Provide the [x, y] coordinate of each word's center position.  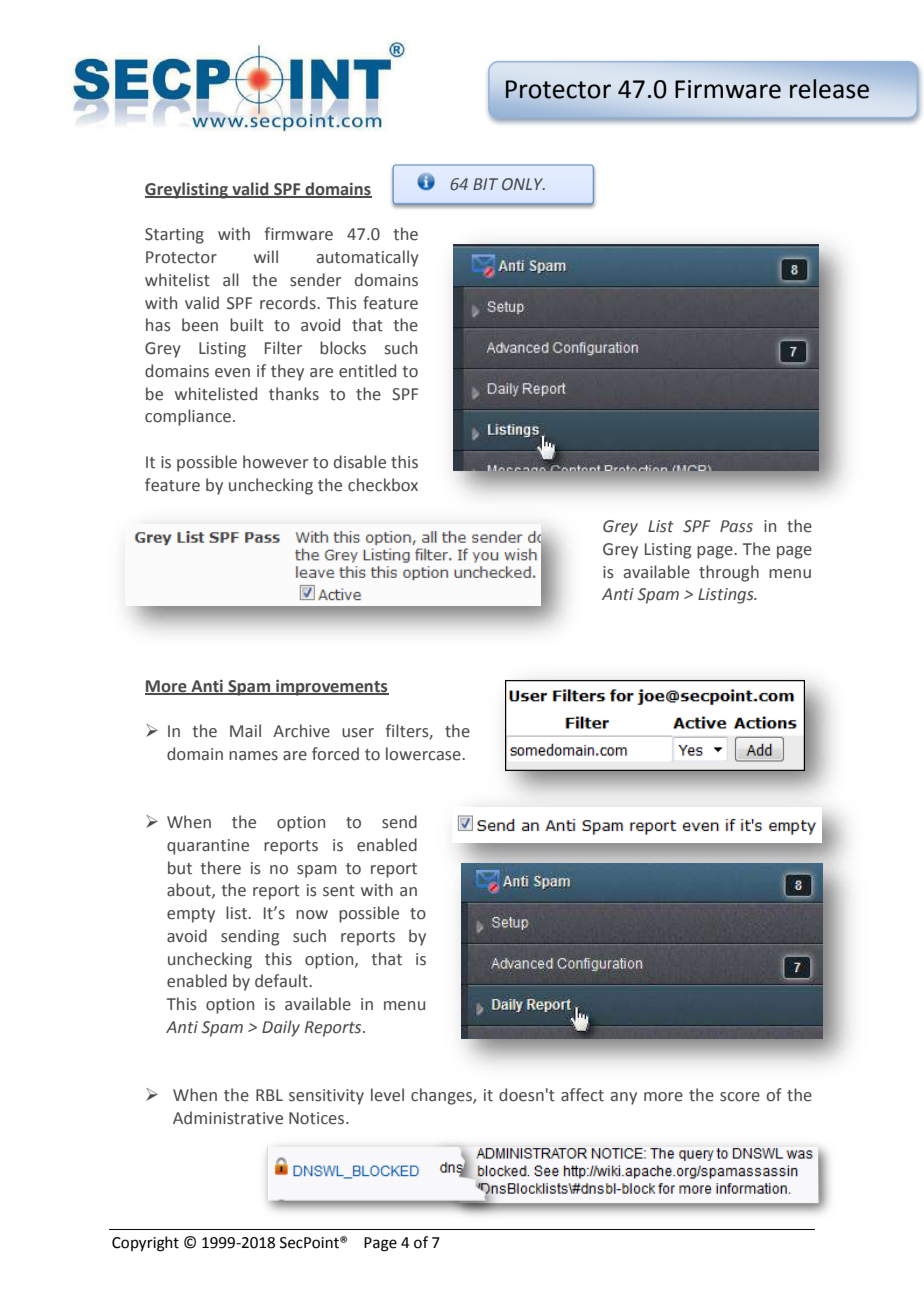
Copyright [145, 1244]
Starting [174, 236]
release [829, 89]
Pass [736, 526]
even [232, 373]
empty [191, 915]
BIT [485, 184]
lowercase [424, 754]
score [740, 1097]
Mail [245, 731]
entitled [367, 371]
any [624, 1098]
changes [442, 1096]
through [729, 573]
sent [339, 891]
